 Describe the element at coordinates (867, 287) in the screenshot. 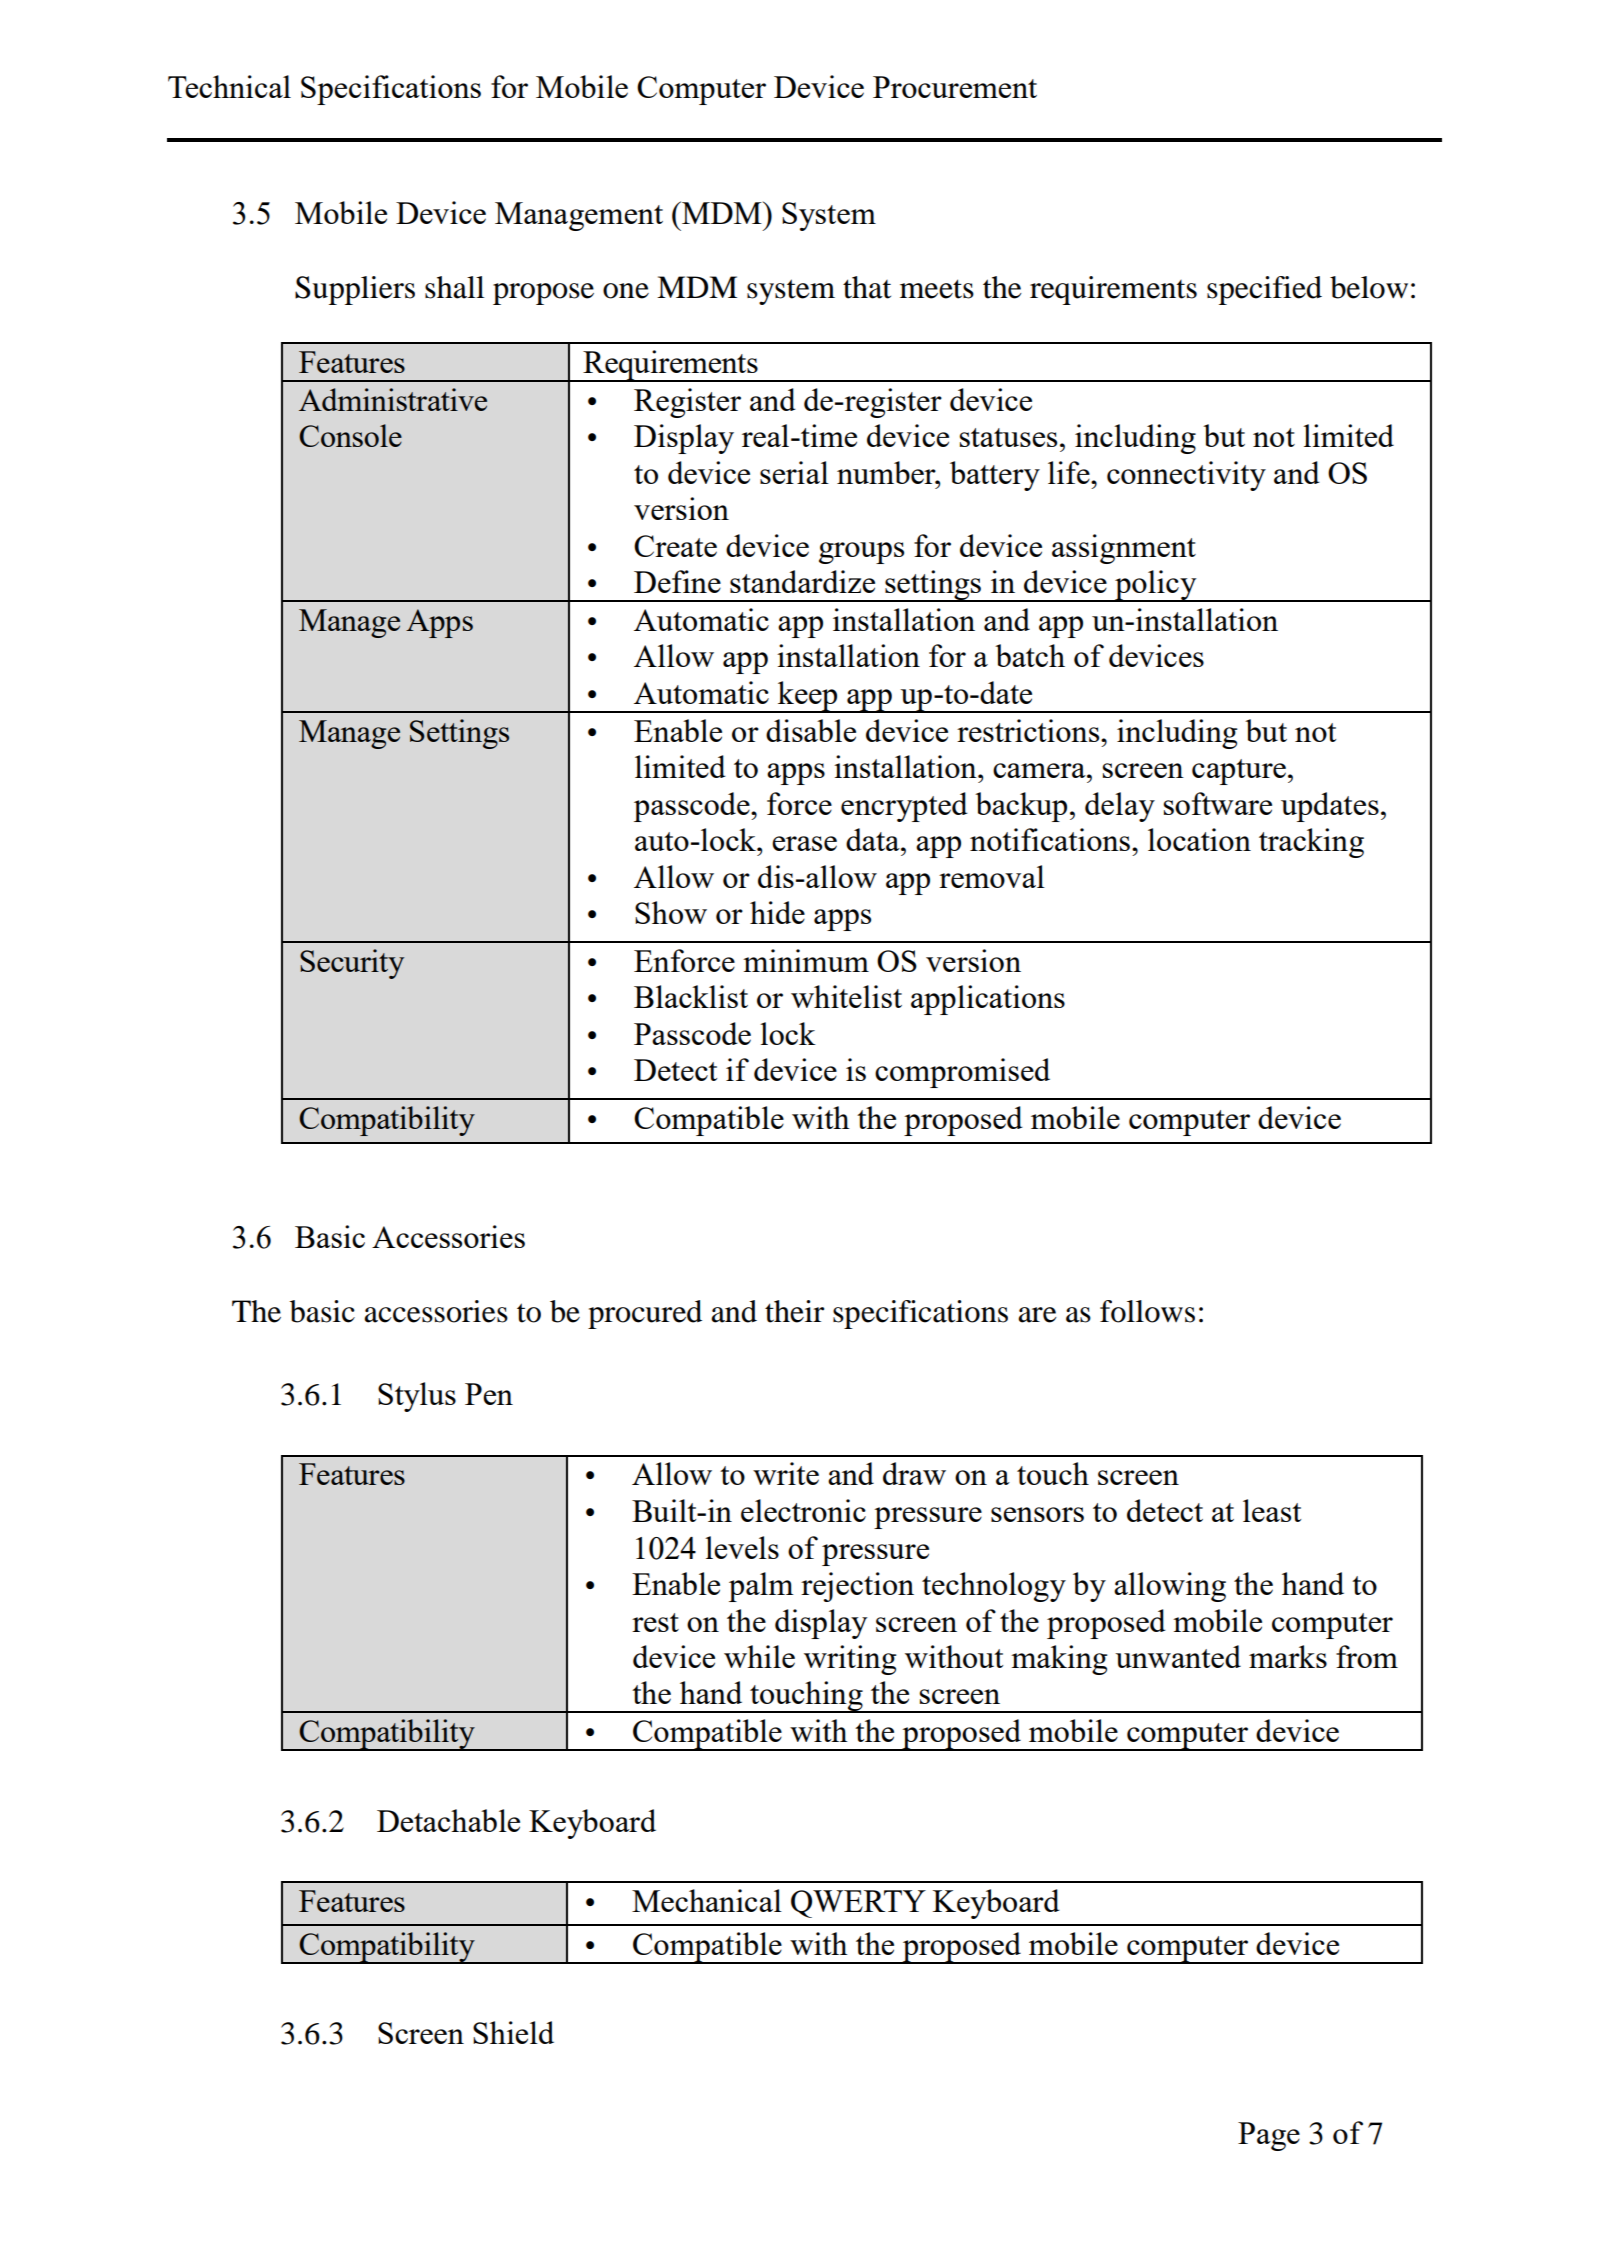

I see `that` at that location.
